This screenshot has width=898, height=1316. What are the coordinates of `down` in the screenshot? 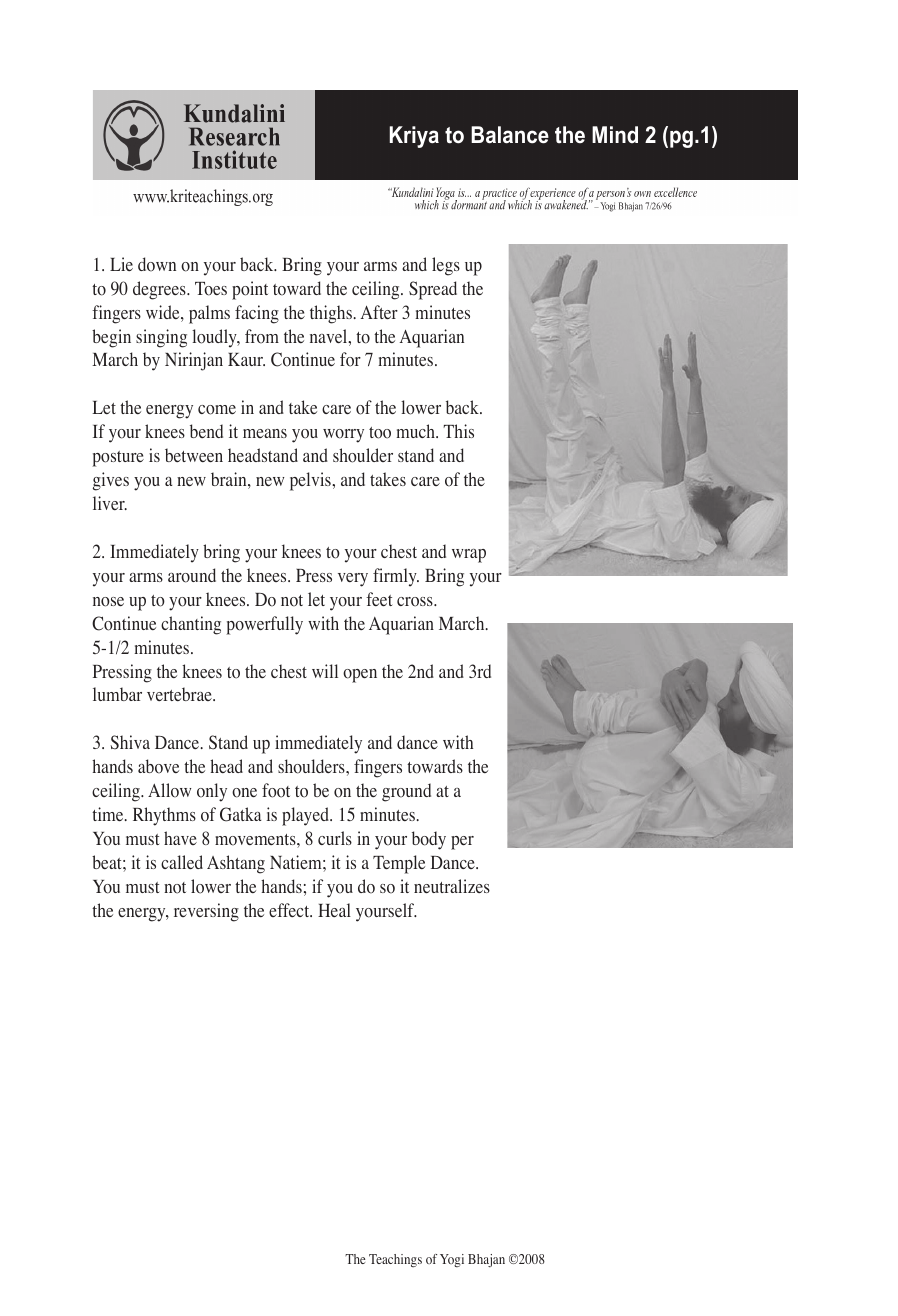 It's located at (157, 264).
